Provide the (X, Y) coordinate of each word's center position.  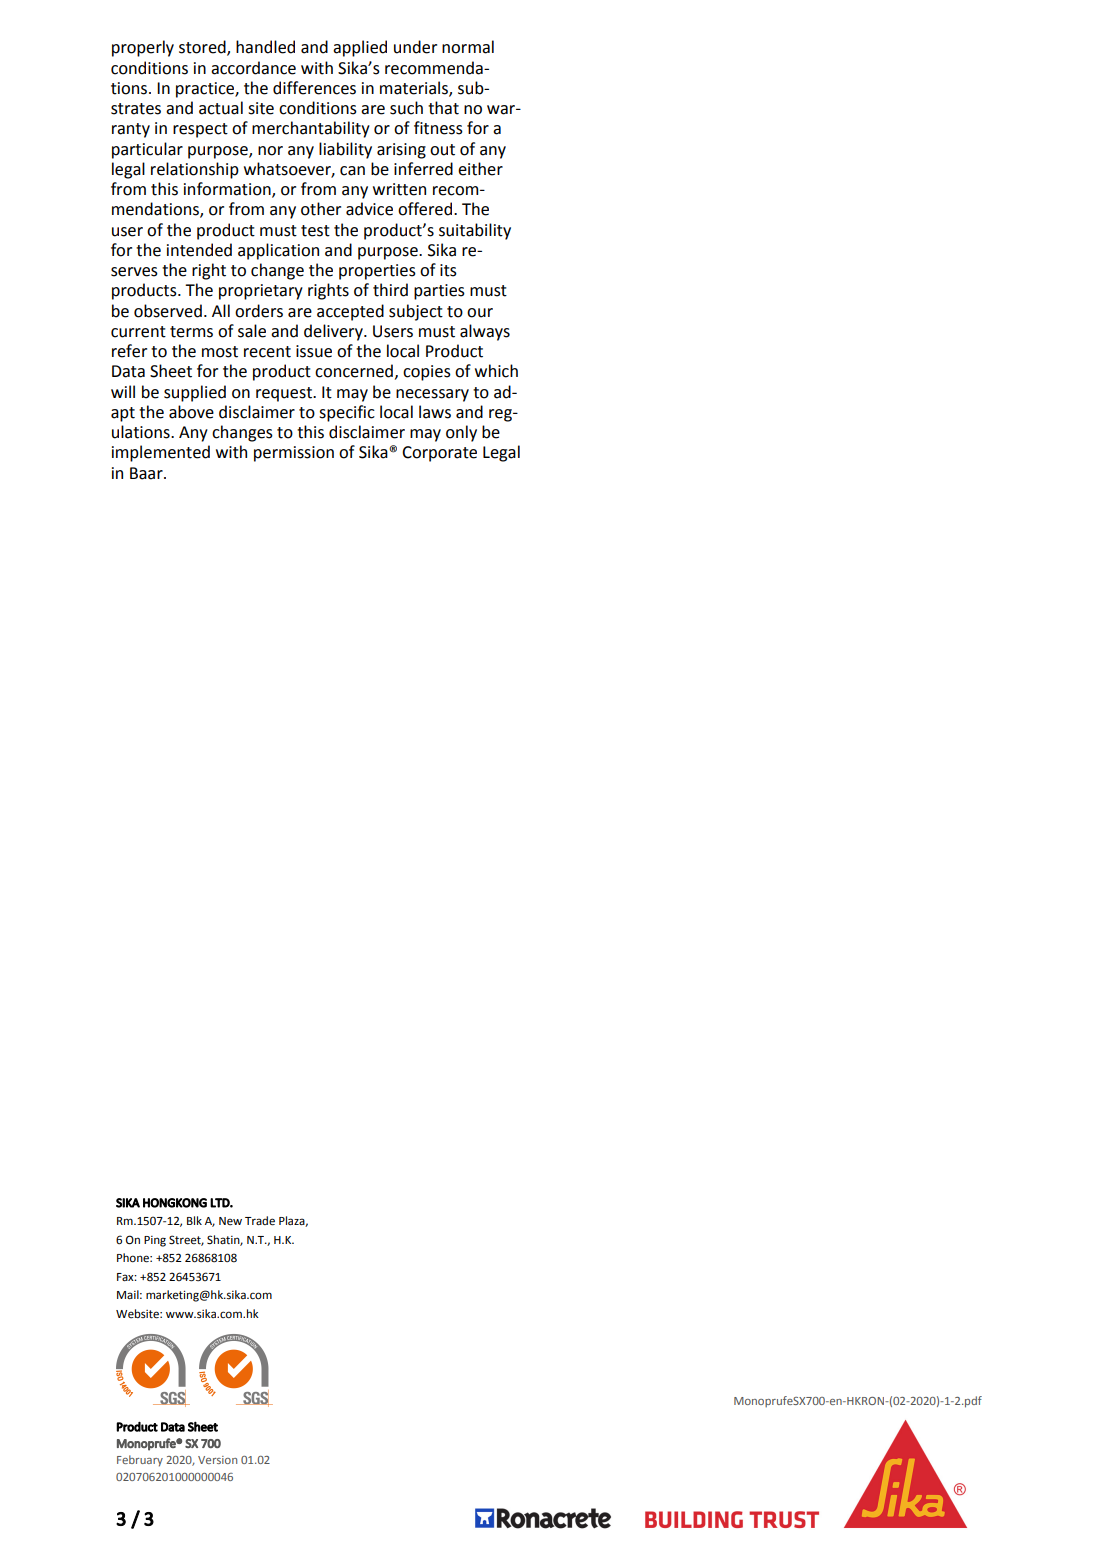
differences (314, 88)
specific (347, 413)
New (230, 1221)
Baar (147, 473)
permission (294, 454)
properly (143, 48)
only (461, 433)
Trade (260, 1221)
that (443, 108)
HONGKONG (175, 1203)
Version (217, 1460)
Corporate (439, 454)
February (140, 1461)
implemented (161, 453)
